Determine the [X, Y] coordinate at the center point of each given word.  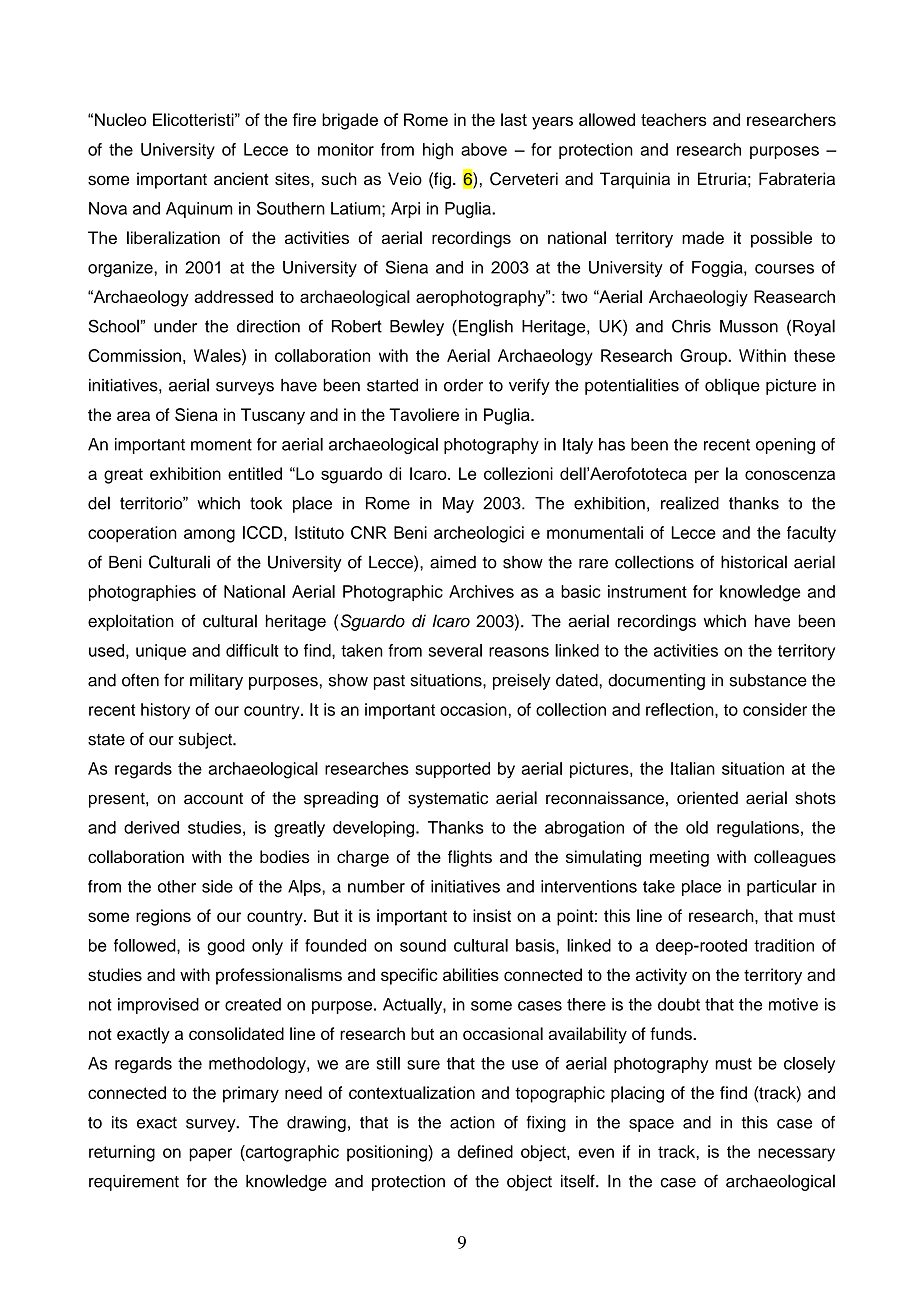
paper [210, 1155]
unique [161, 652]
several [455, 650]
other [177, 886]
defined [485, 1151]
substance [768, 680]
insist [492, 915]
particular [782, 888]
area [133, 416]
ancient [241, 179]
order [463, 385]
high [438, 151]
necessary [796, 1155]
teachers [674, 119]
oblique [732, 386]
